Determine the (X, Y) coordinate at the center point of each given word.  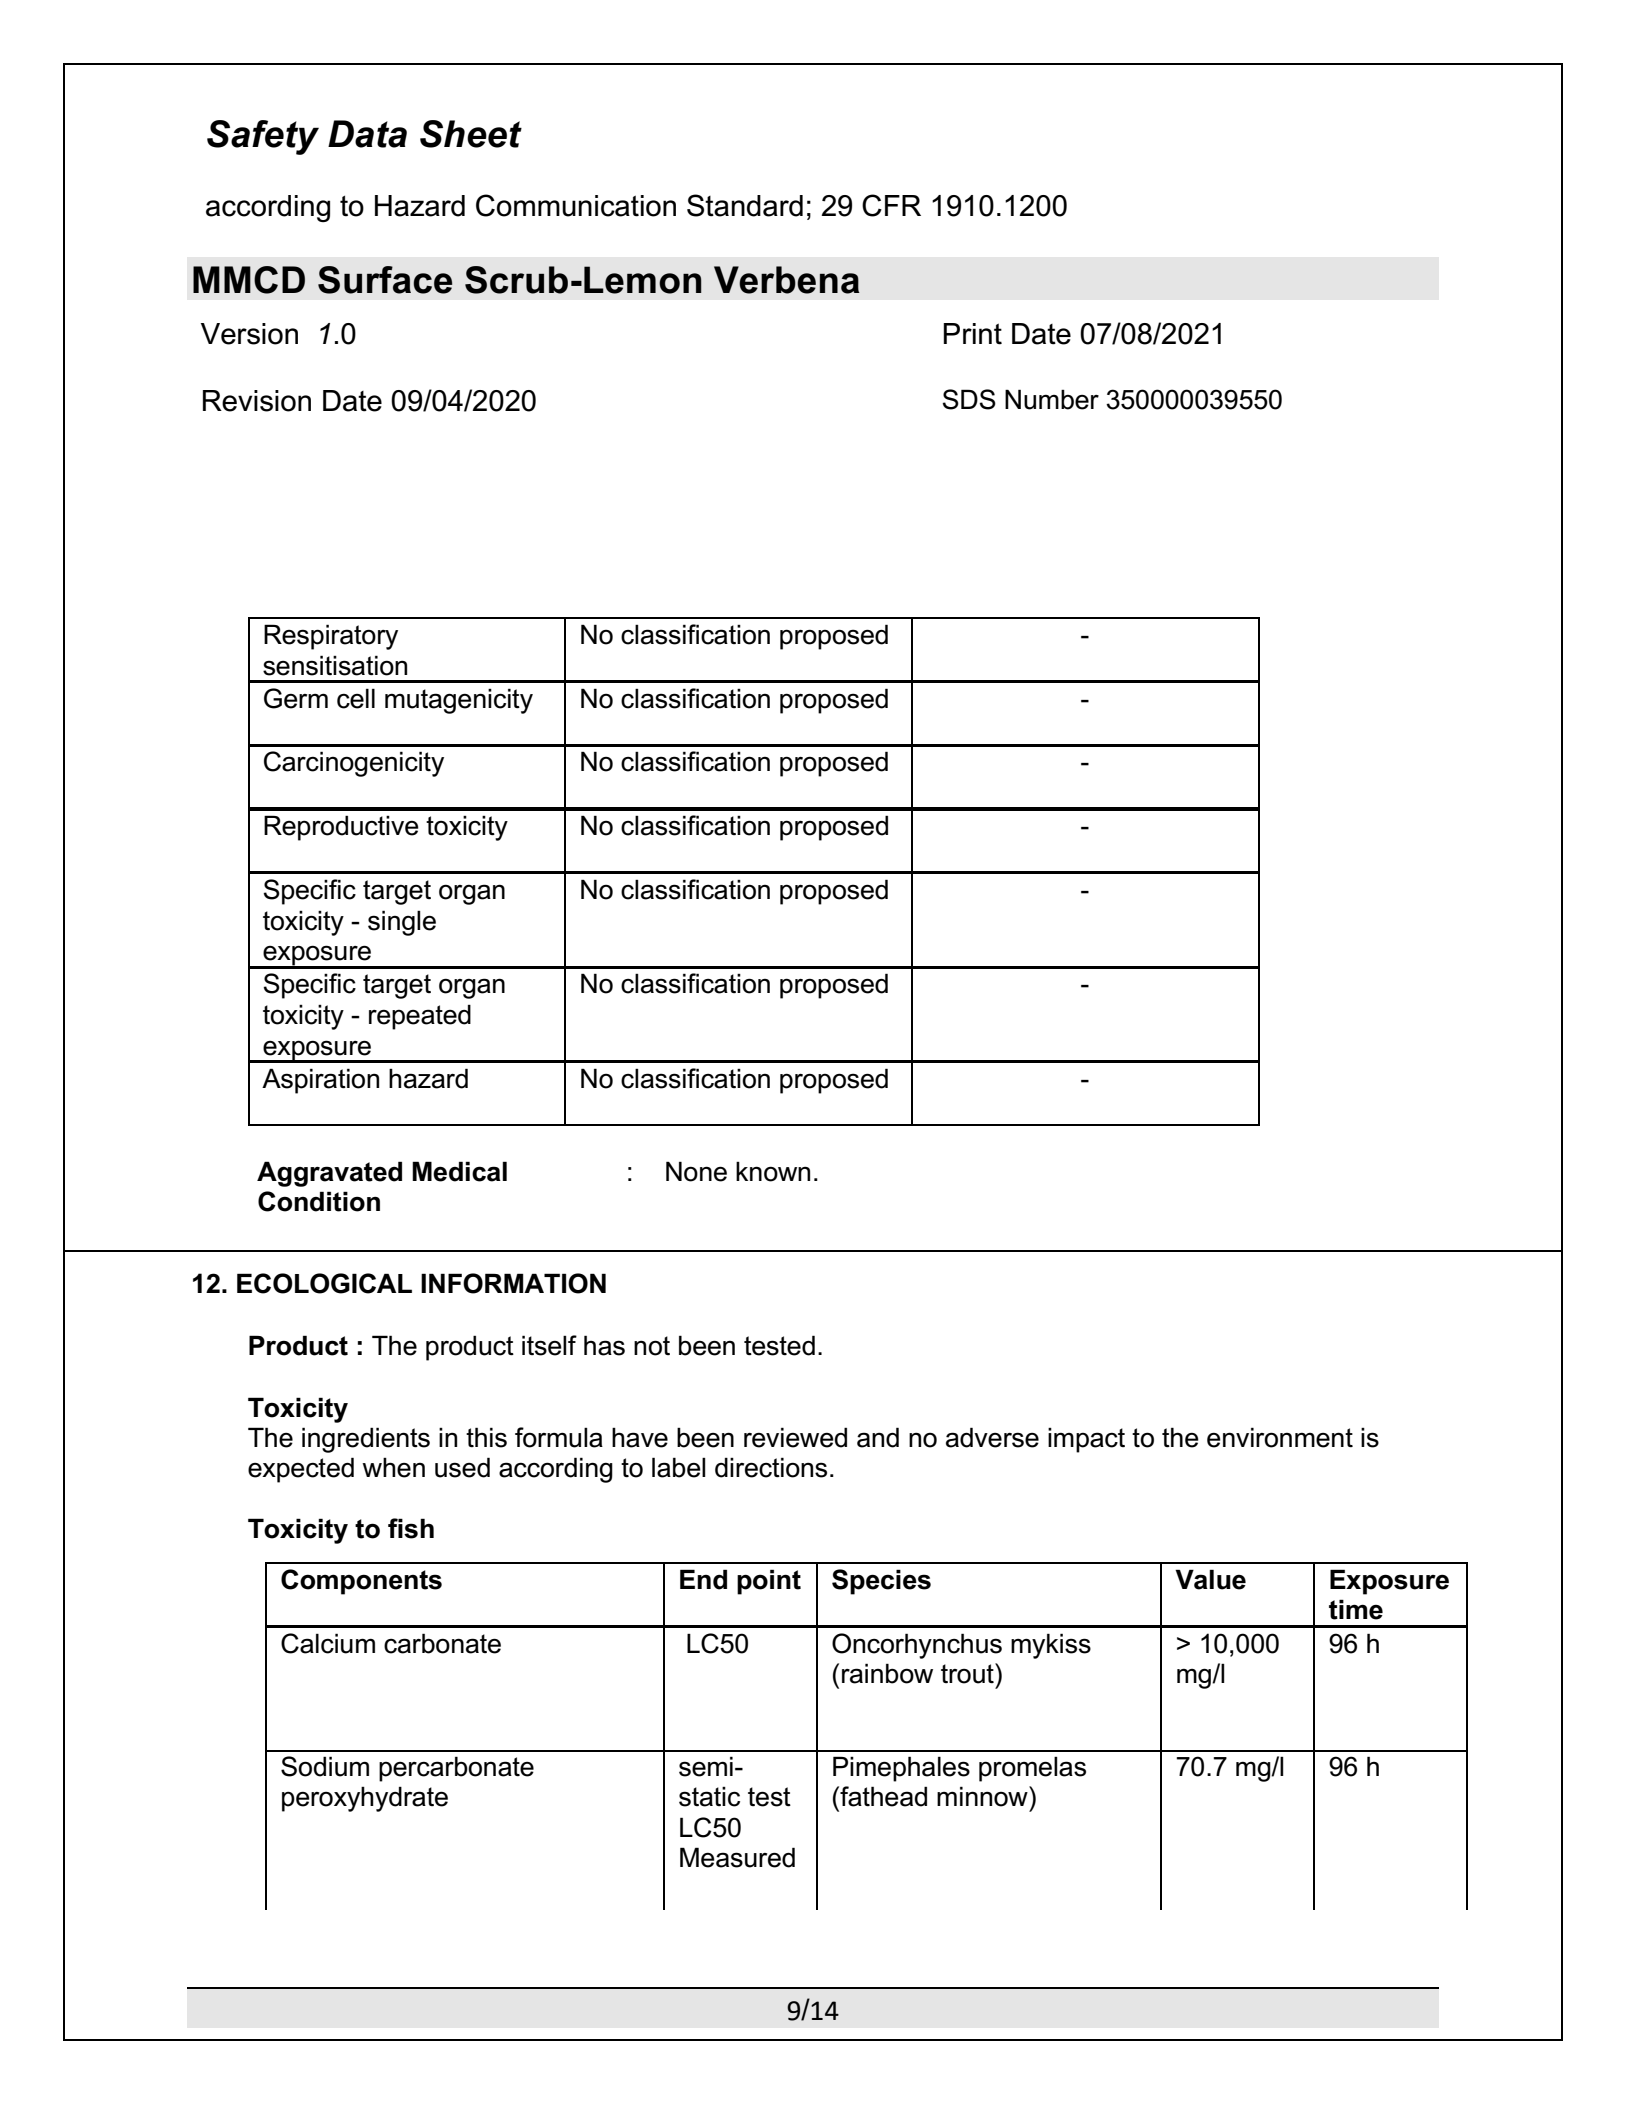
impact (1086, 1440)
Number (1052, 399)
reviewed (795, 1437)
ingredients (366, 1440)
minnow (983, 1796)
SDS (969, 399)
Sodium (325, 1766)
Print (972, 334)
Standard (745, 205)
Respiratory (331, 637)
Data (367, 134)
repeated (420, 1017)
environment (1280, 1437)
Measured (737, 1857)
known (773, 1172)
